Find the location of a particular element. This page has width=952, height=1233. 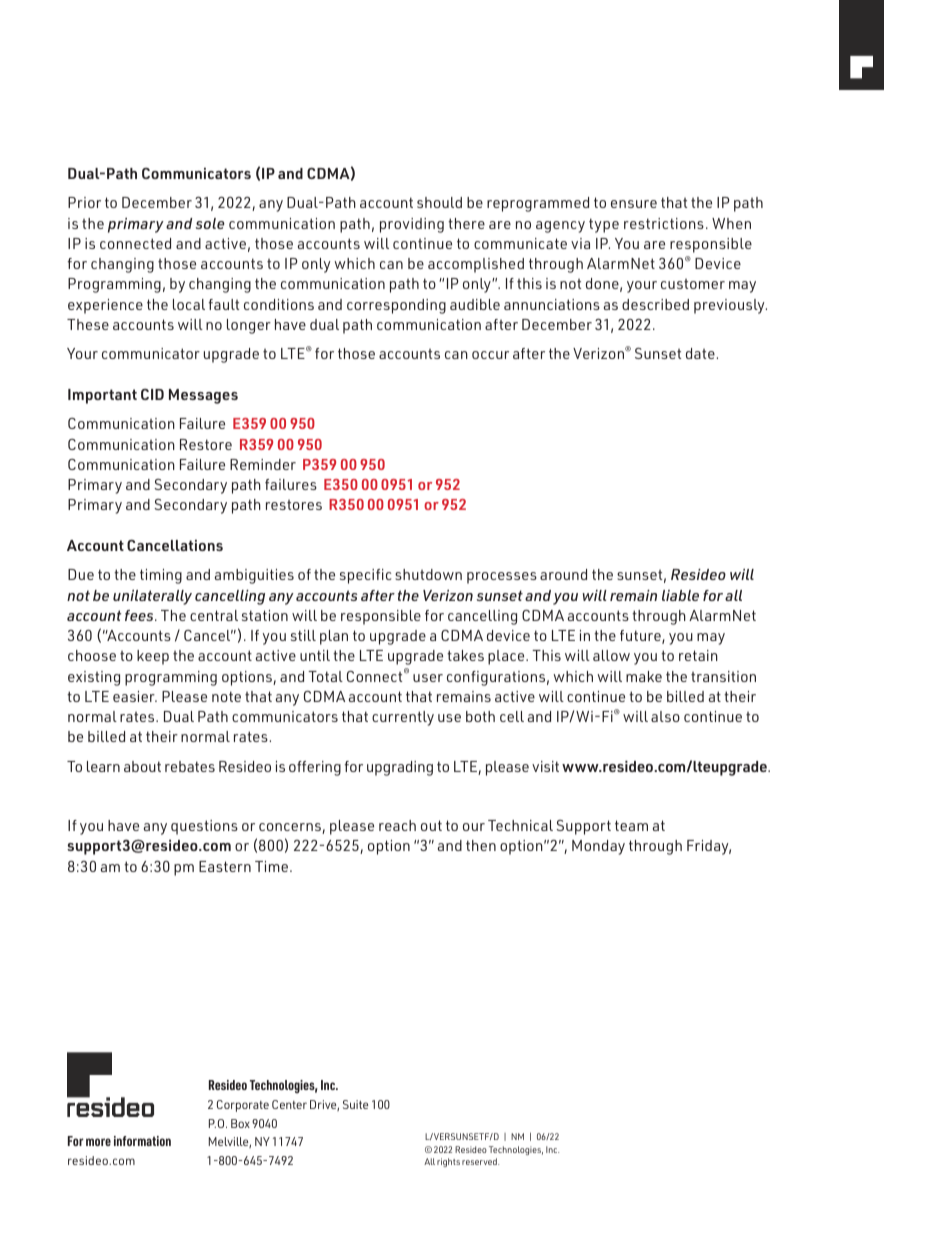

restrictions is located at coordinates (664, 223).
